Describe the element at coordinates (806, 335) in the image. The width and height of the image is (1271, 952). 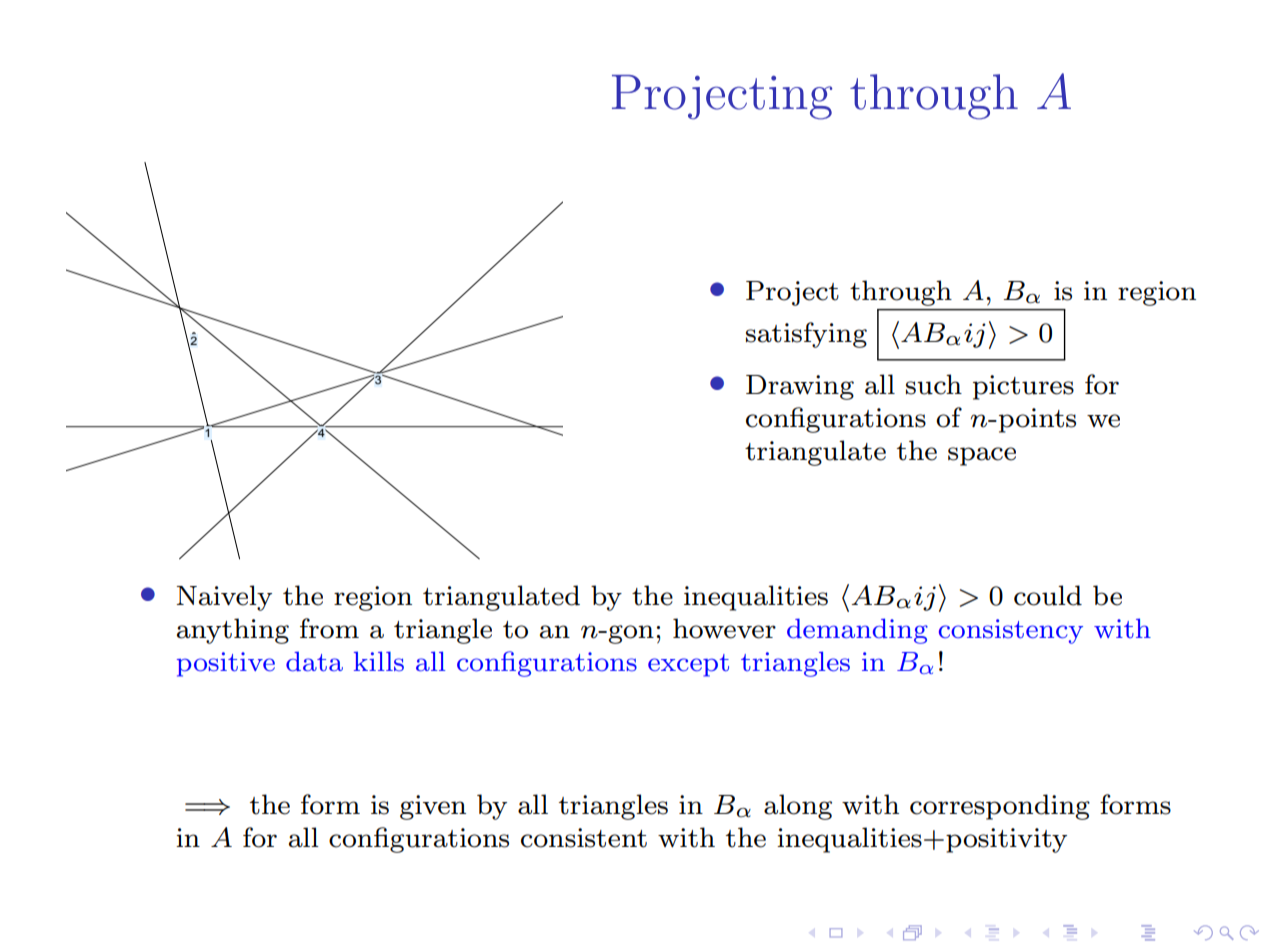
I see `satisfying` at that location.
